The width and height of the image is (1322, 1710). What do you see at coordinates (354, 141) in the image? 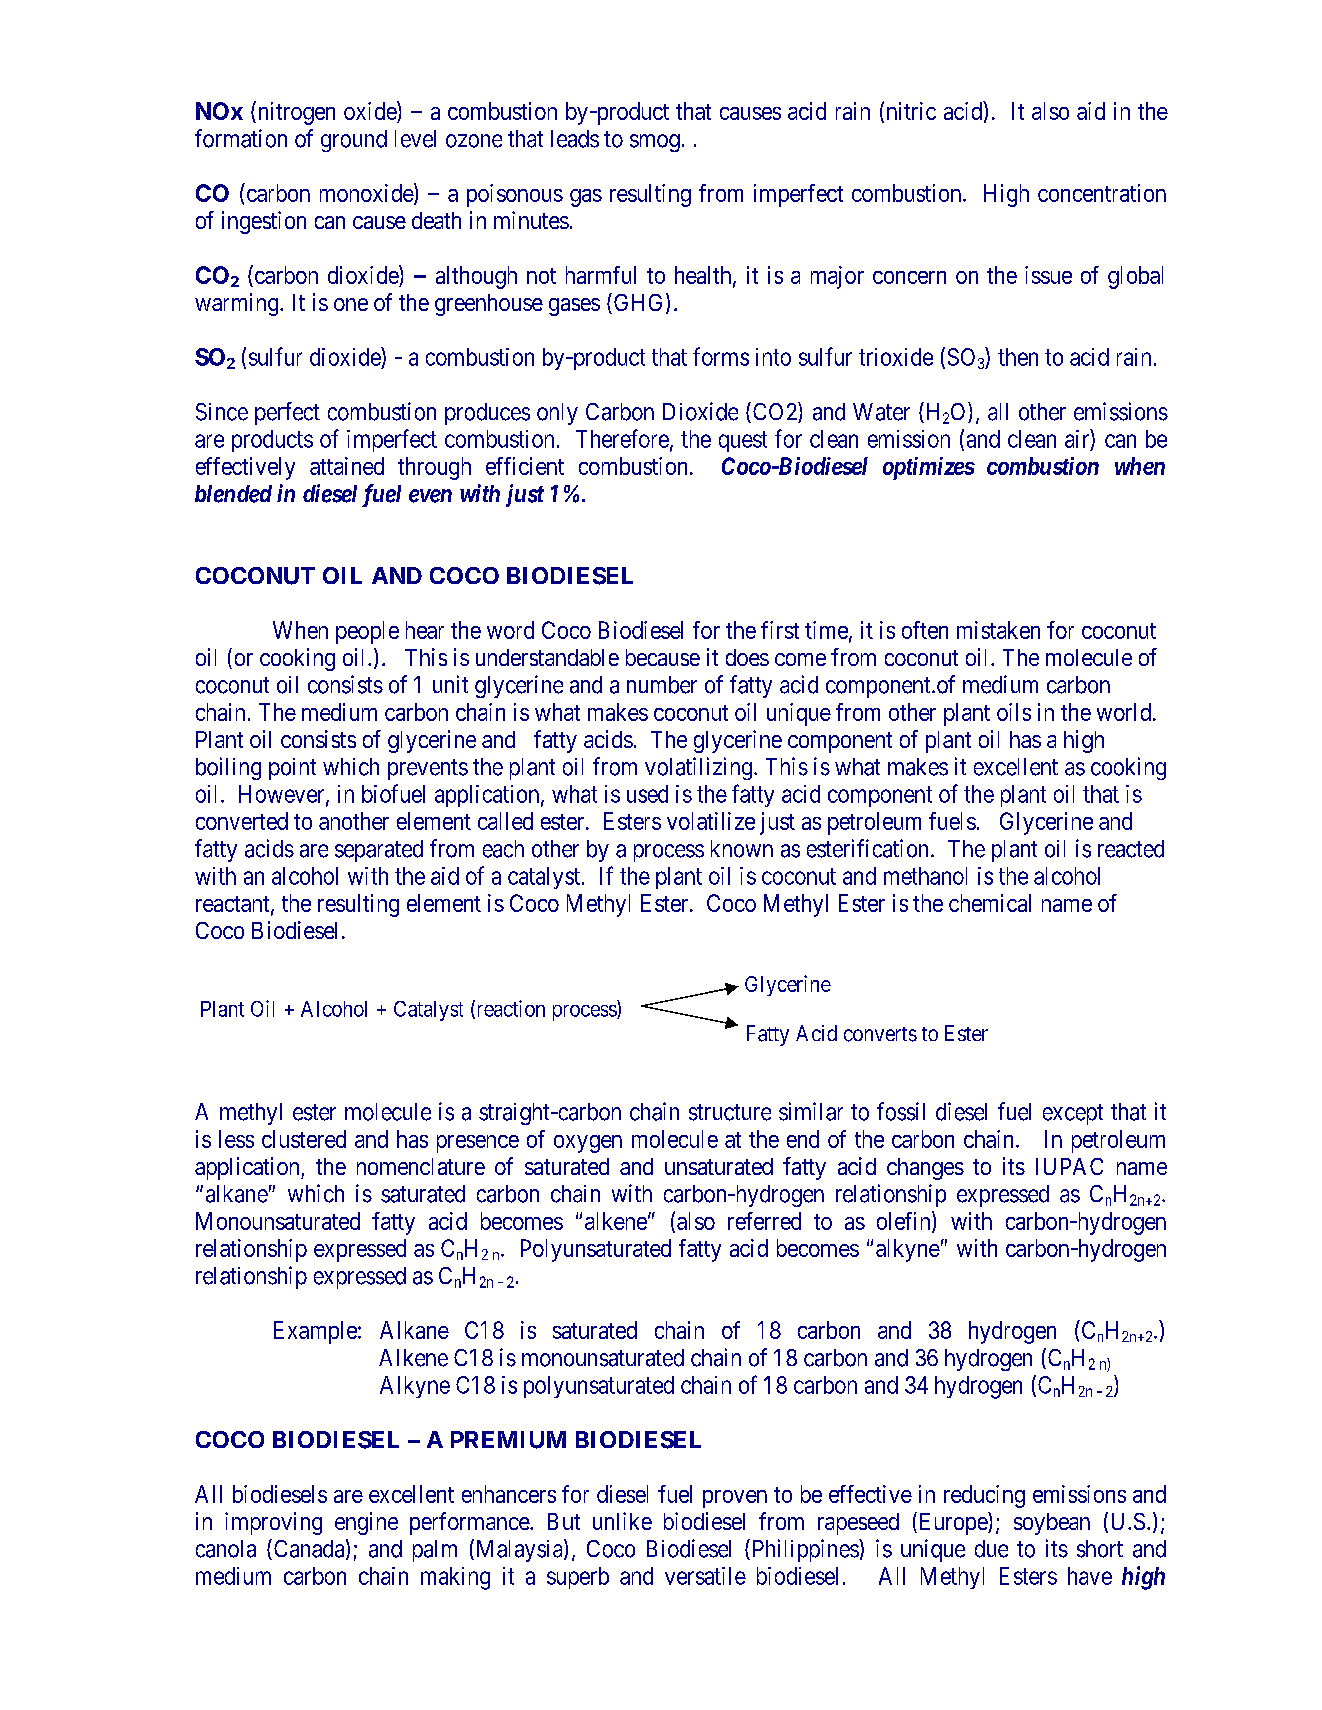
I see `ground` at bounding box center [354, 141].
